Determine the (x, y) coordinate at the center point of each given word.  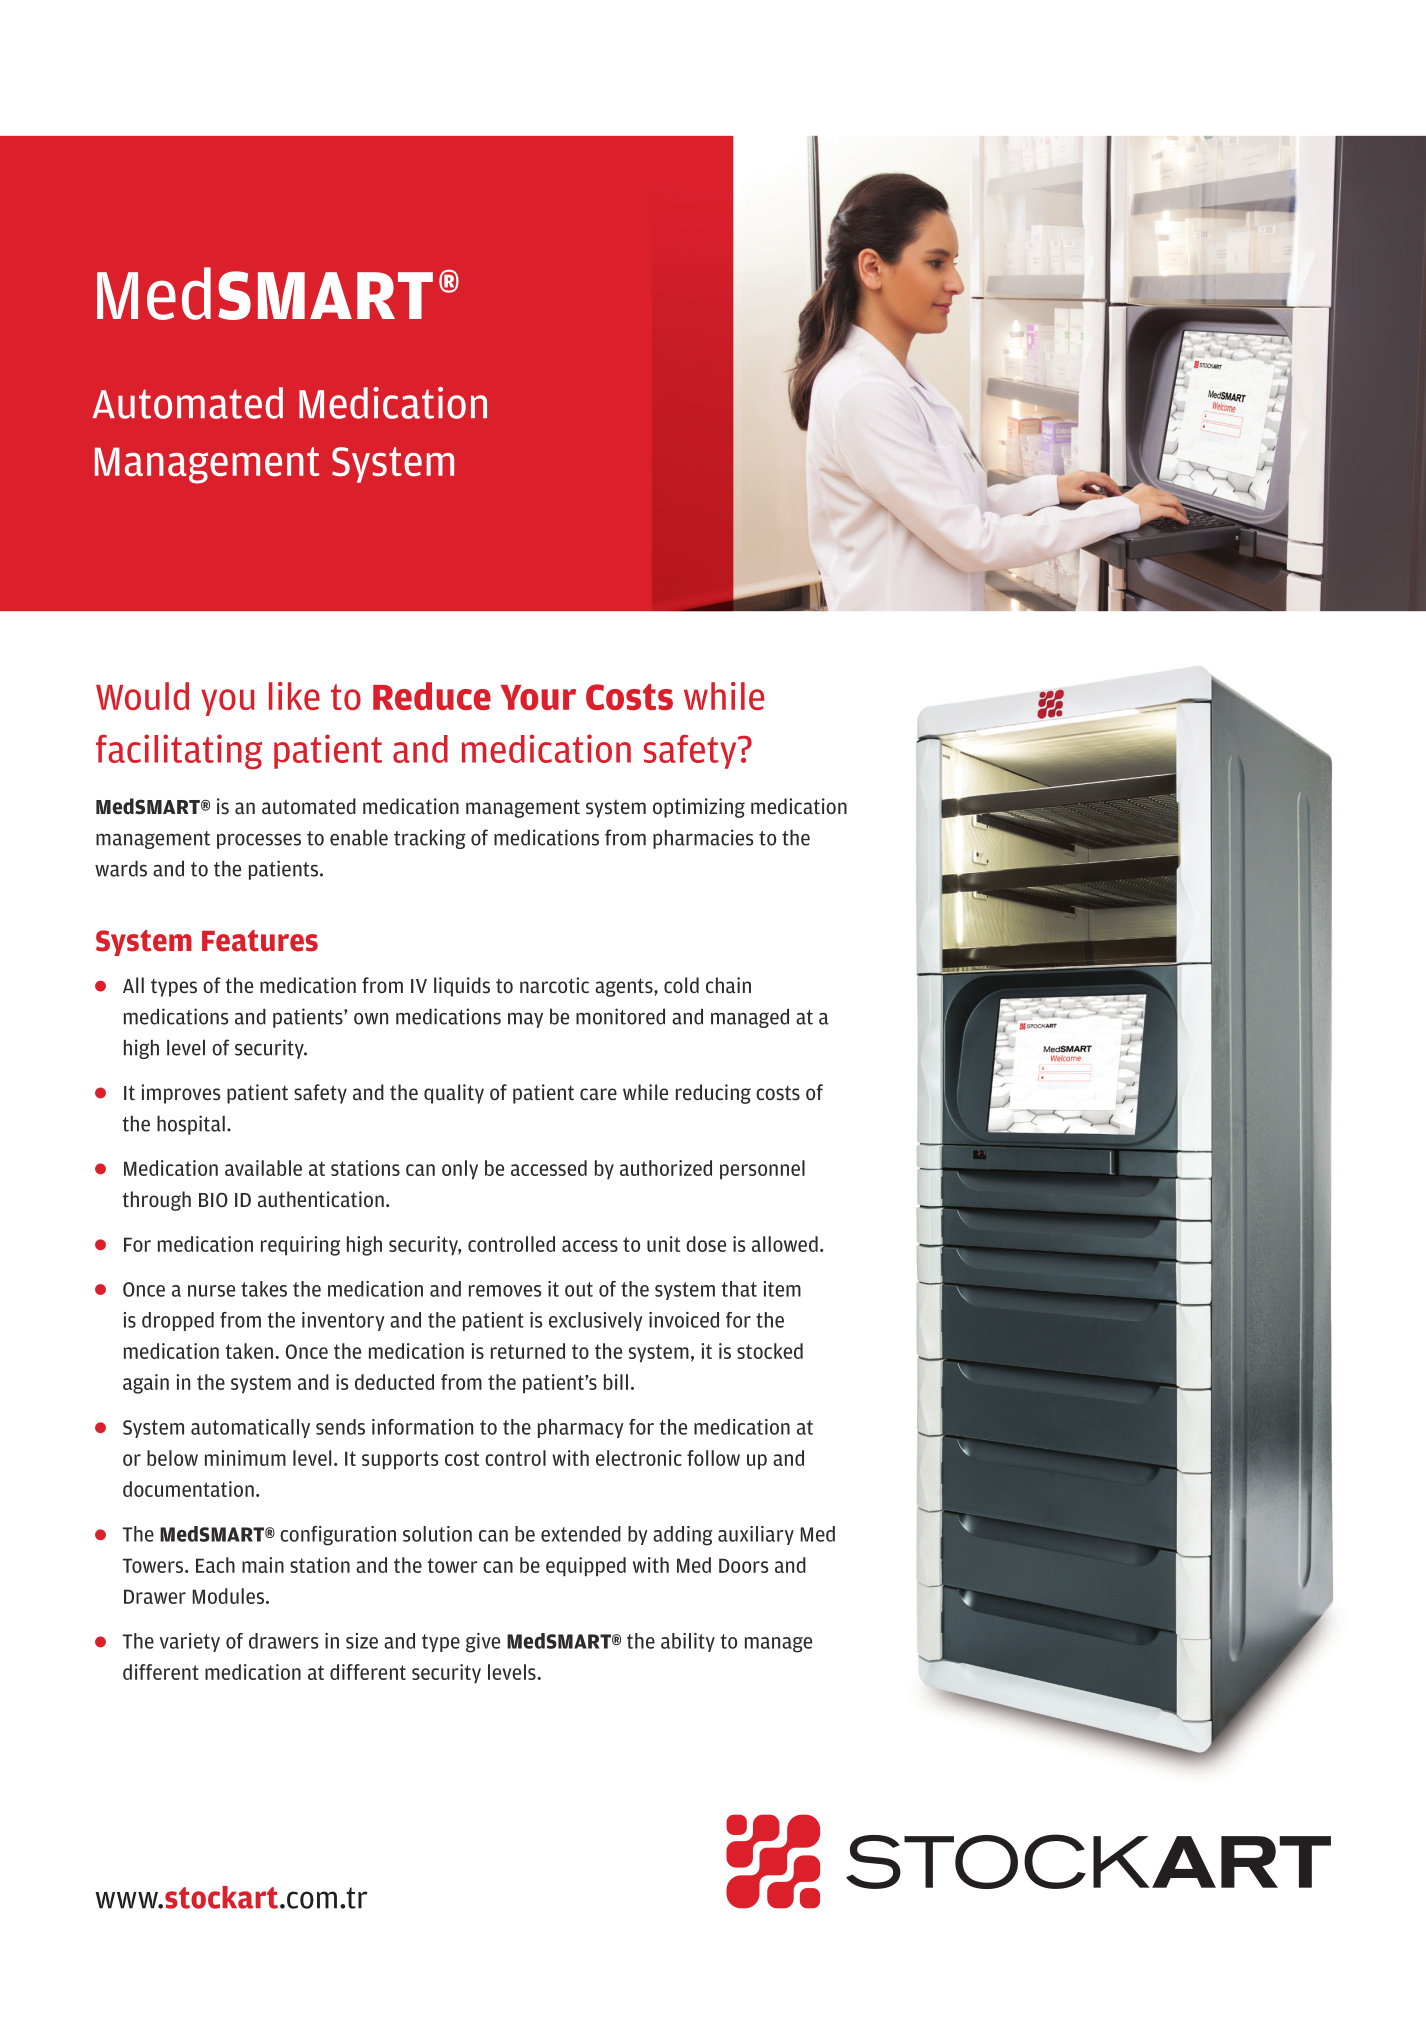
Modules (228, 1596)
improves (180, 1094)
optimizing (699, 808)
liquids (462, 987)
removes (505, 1291)
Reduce (432, 696)
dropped (178, 1321)
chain (728, 985)
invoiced (684, 1320)
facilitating (179, 752)
